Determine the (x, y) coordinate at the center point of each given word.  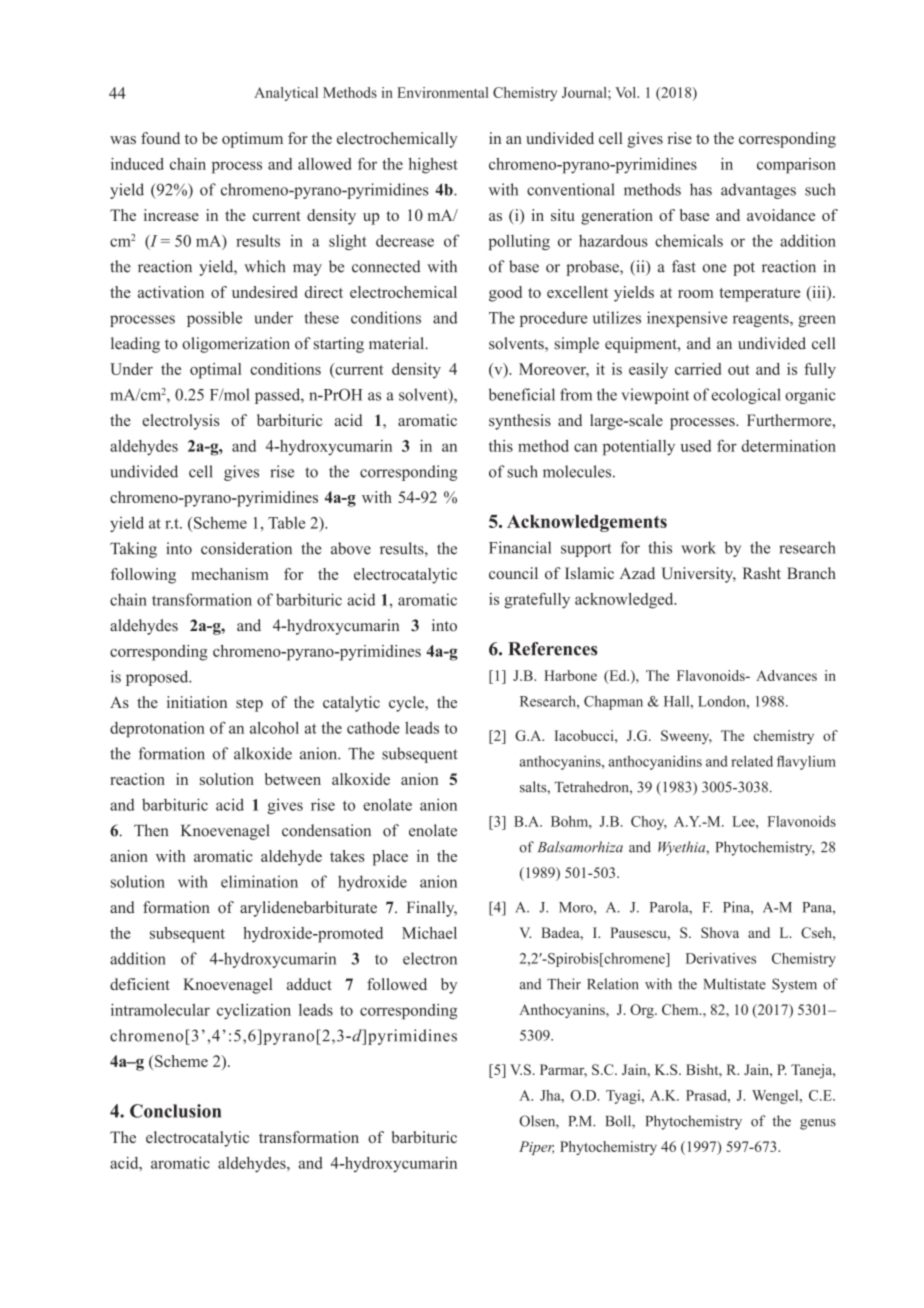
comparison (796, 166)
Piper (536, 1148)
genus (818, 1124)
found (160, 138)
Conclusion (175, 1111)
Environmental (443, 92)
